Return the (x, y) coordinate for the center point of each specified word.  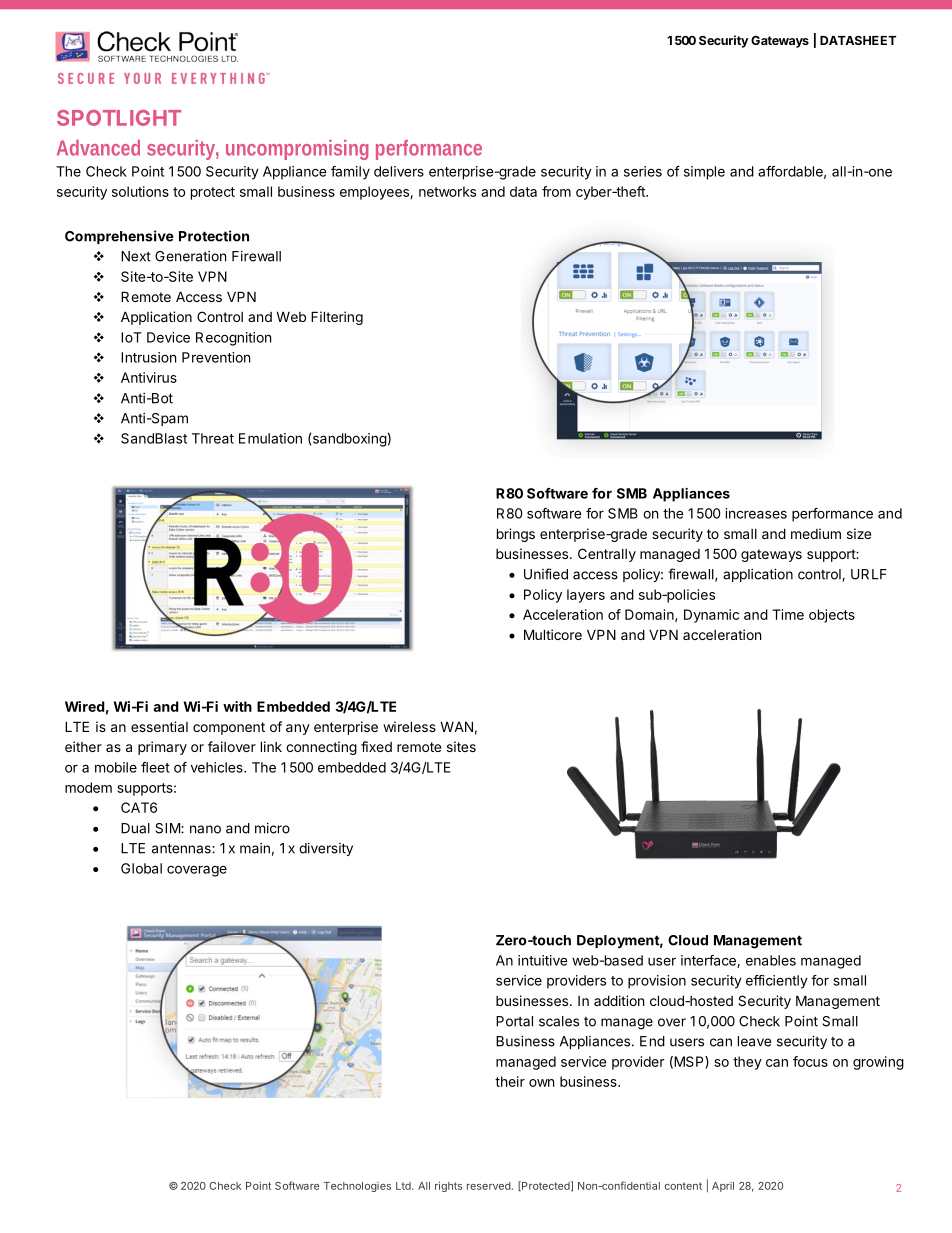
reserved (489, 1186)
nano (205, 829)
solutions (140, 191)
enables (771, 960)
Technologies (357, 1187)
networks (447, 191)
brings (516, 535)
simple (704, 173)
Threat (213, 438)
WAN (456, 726)
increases (756, 513)
